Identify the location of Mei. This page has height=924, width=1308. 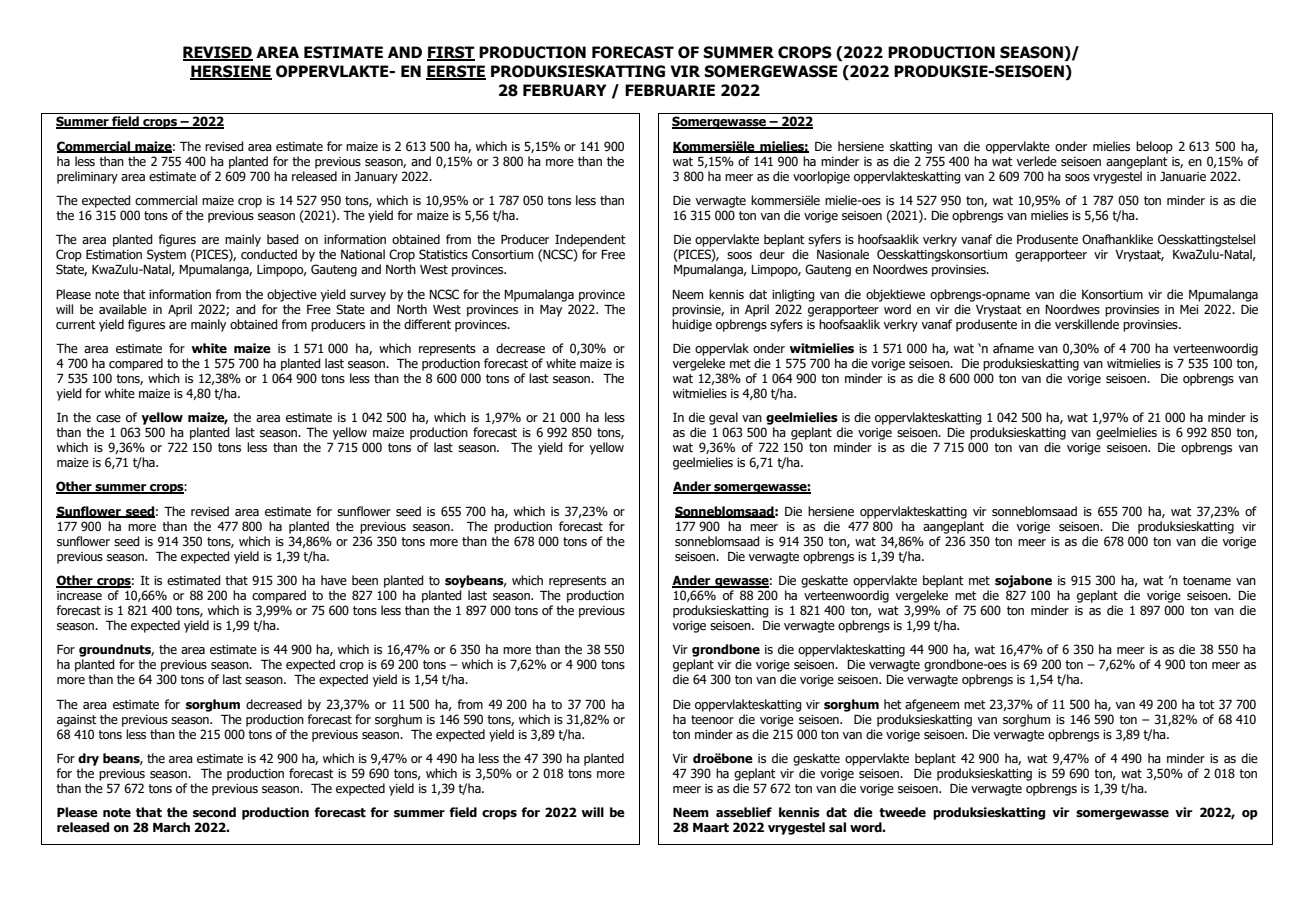
(1189, 309).
